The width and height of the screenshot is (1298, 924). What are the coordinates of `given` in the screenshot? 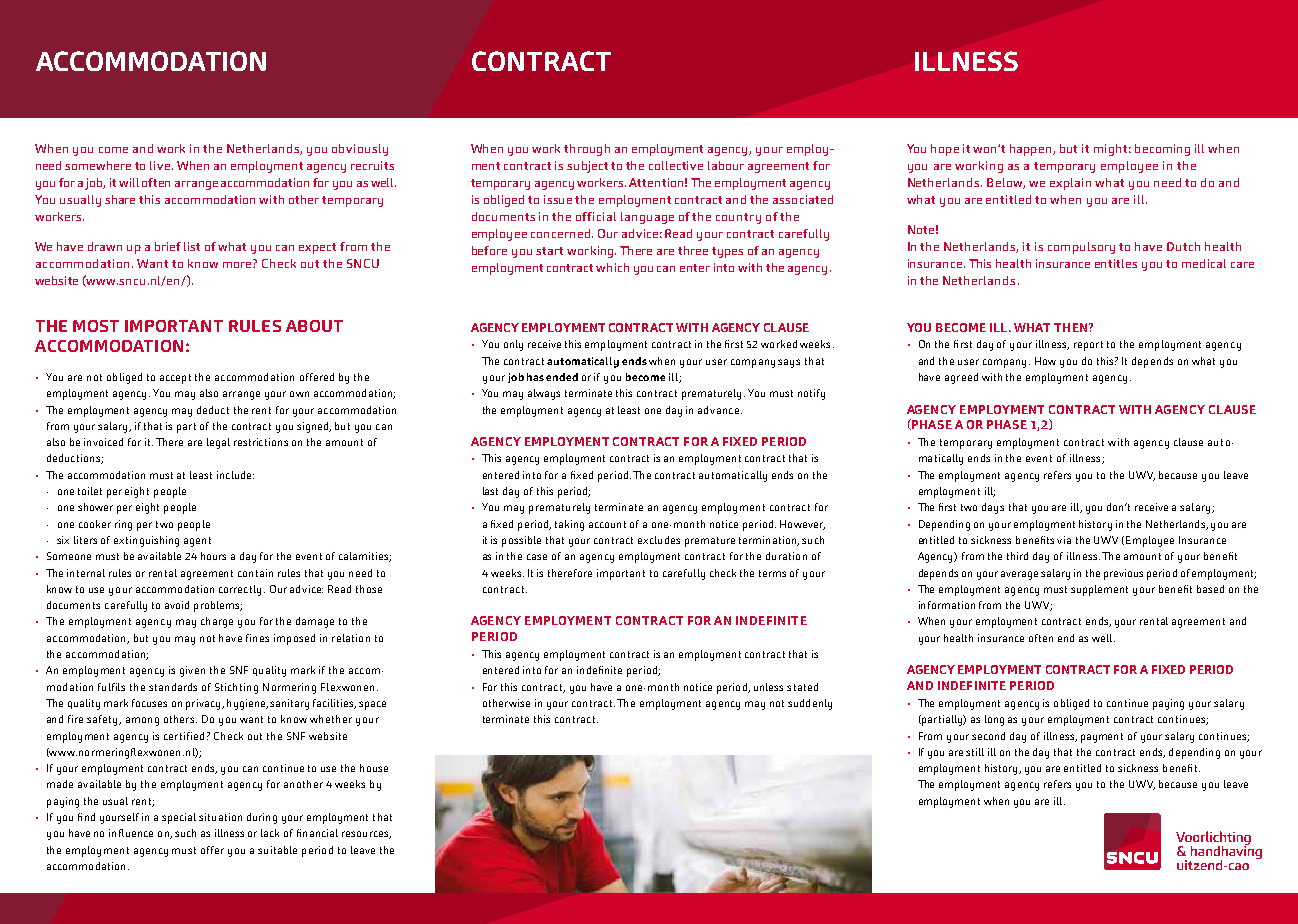 It's located at (192, 671).
